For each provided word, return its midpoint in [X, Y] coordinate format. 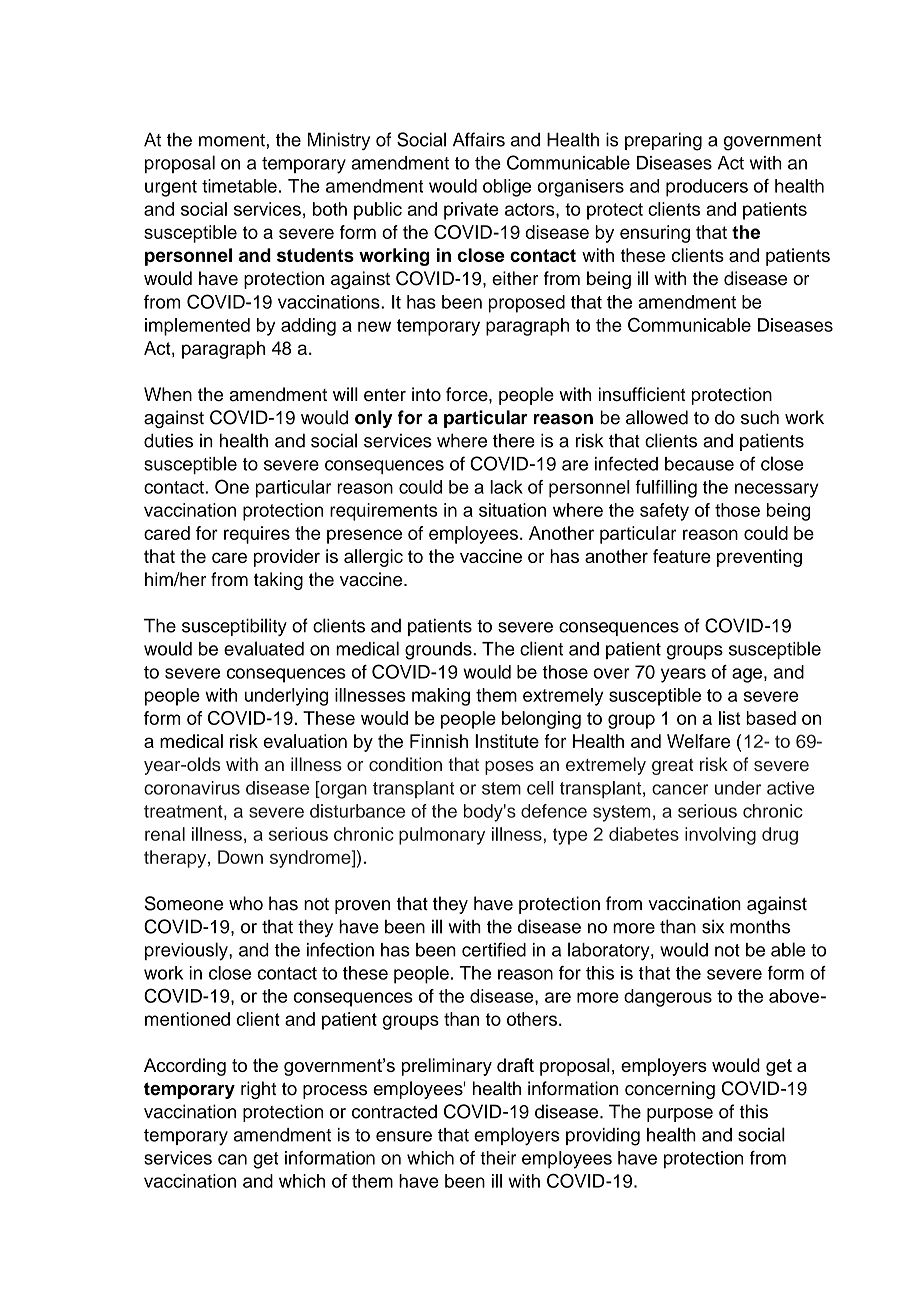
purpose [680, 1115]
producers [707, 188]
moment [232, 140]
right [258, 1090]
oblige [507, 188]
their [498, 1158]
